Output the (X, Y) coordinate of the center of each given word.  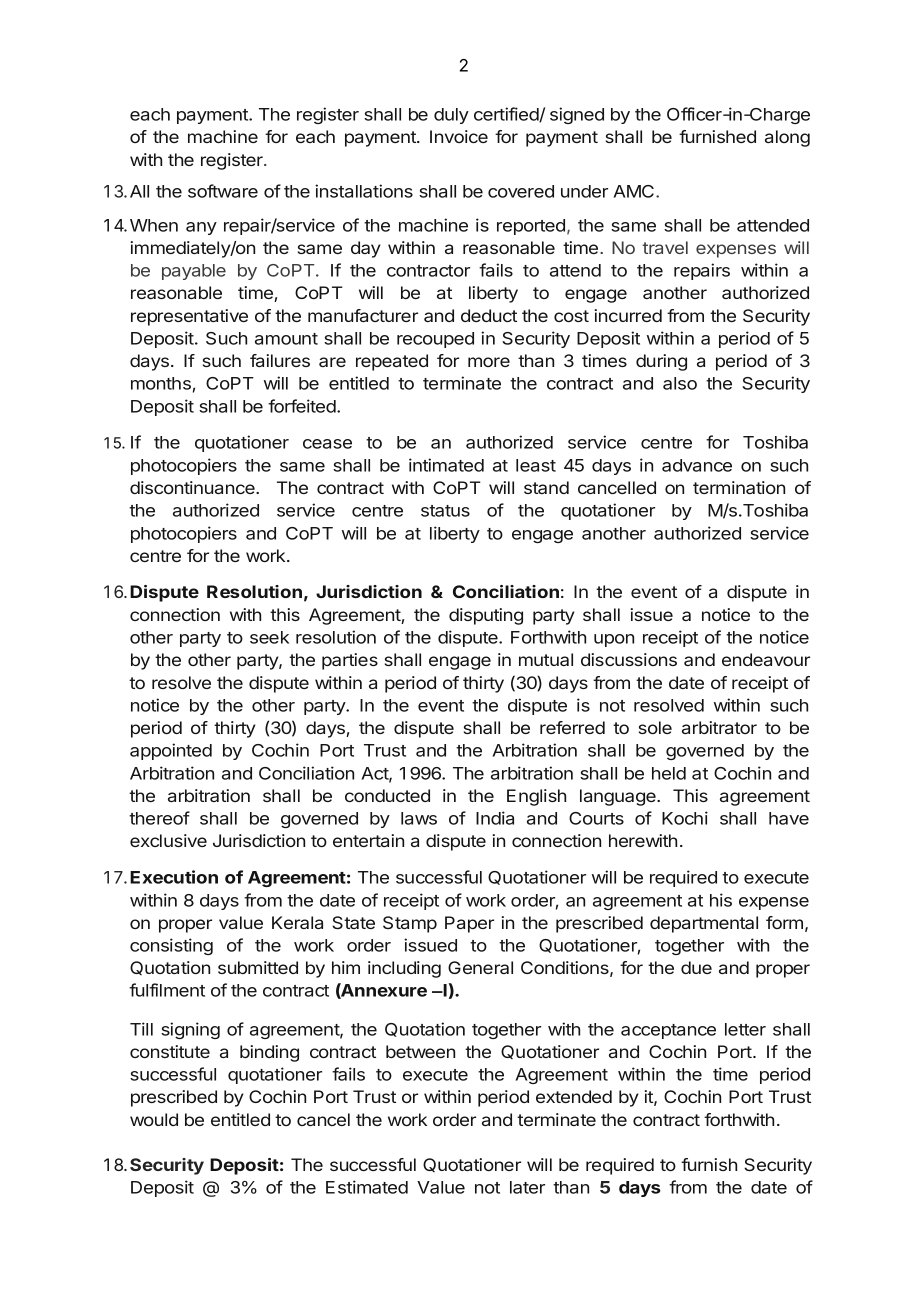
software (223, 191)
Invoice (459, 136)
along (787, 138)
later (527, 1187)
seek (269, 637)
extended (574, 1096)
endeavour (766, 659)
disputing (486, 616)
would (154, 1119)
